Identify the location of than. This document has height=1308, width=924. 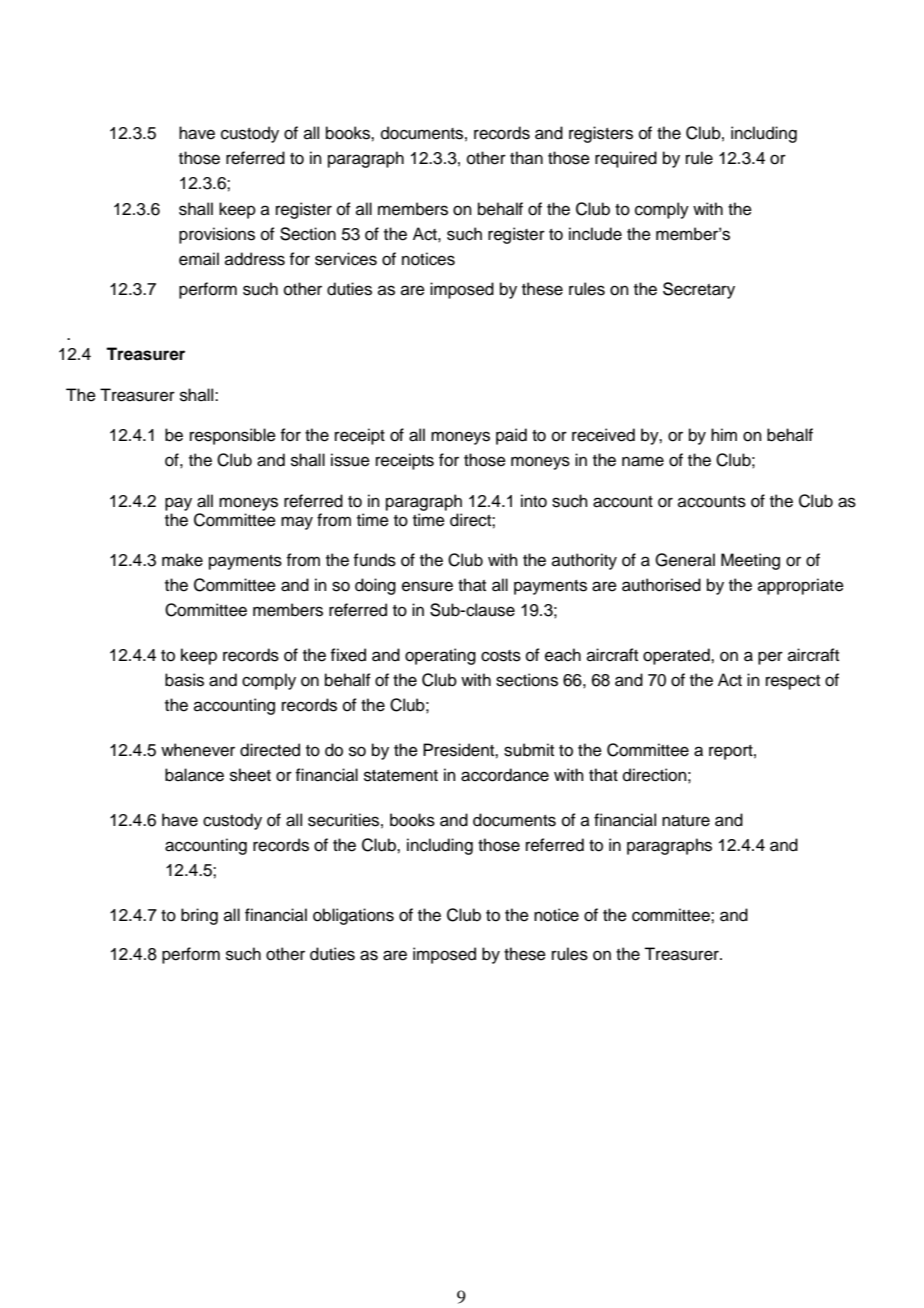
(526, 157).
